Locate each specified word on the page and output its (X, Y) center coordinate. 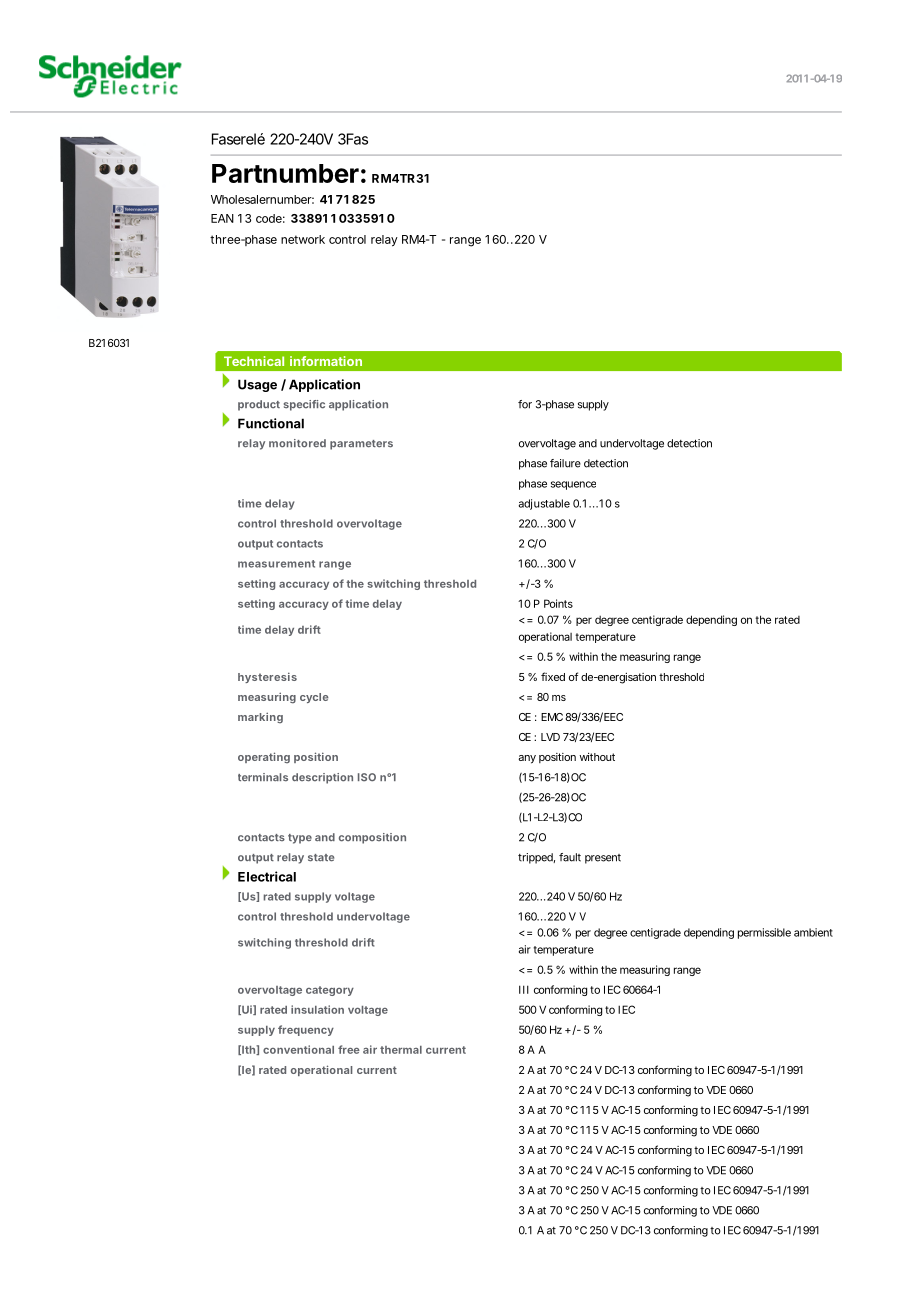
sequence (573, 485)
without (597, 757)
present (603, 859)
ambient (813, 932)
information (326, 361)
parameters (361, 445)
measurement (276, 564)
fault (570, 857)
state (321, 858)
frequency (306, 1030)
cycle (314, 698)
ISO (367, 777)
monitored (297, 443)
